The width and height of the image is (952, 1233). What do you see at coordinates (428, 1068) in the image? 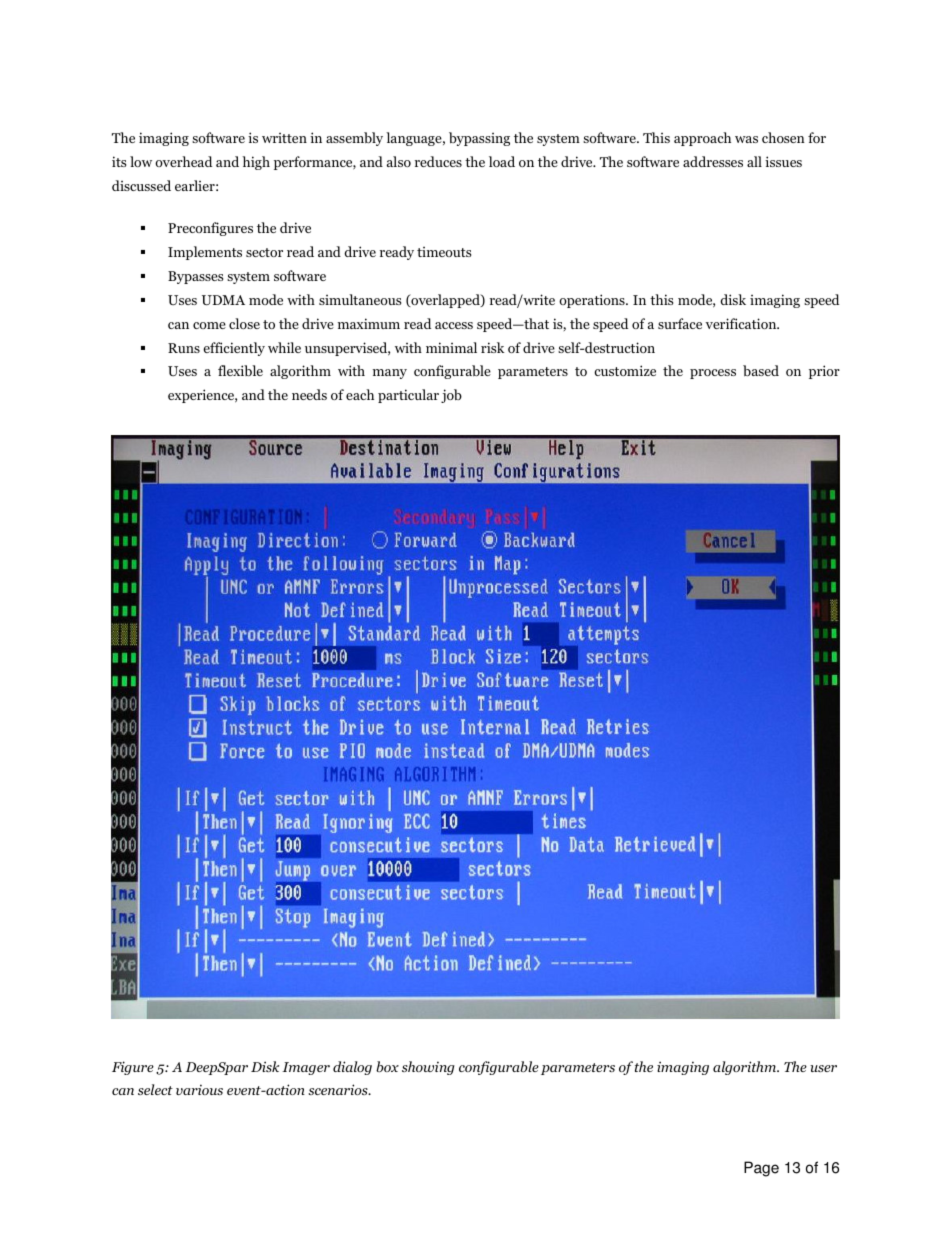
I see `showing` at bounding box center [428, 1068].
